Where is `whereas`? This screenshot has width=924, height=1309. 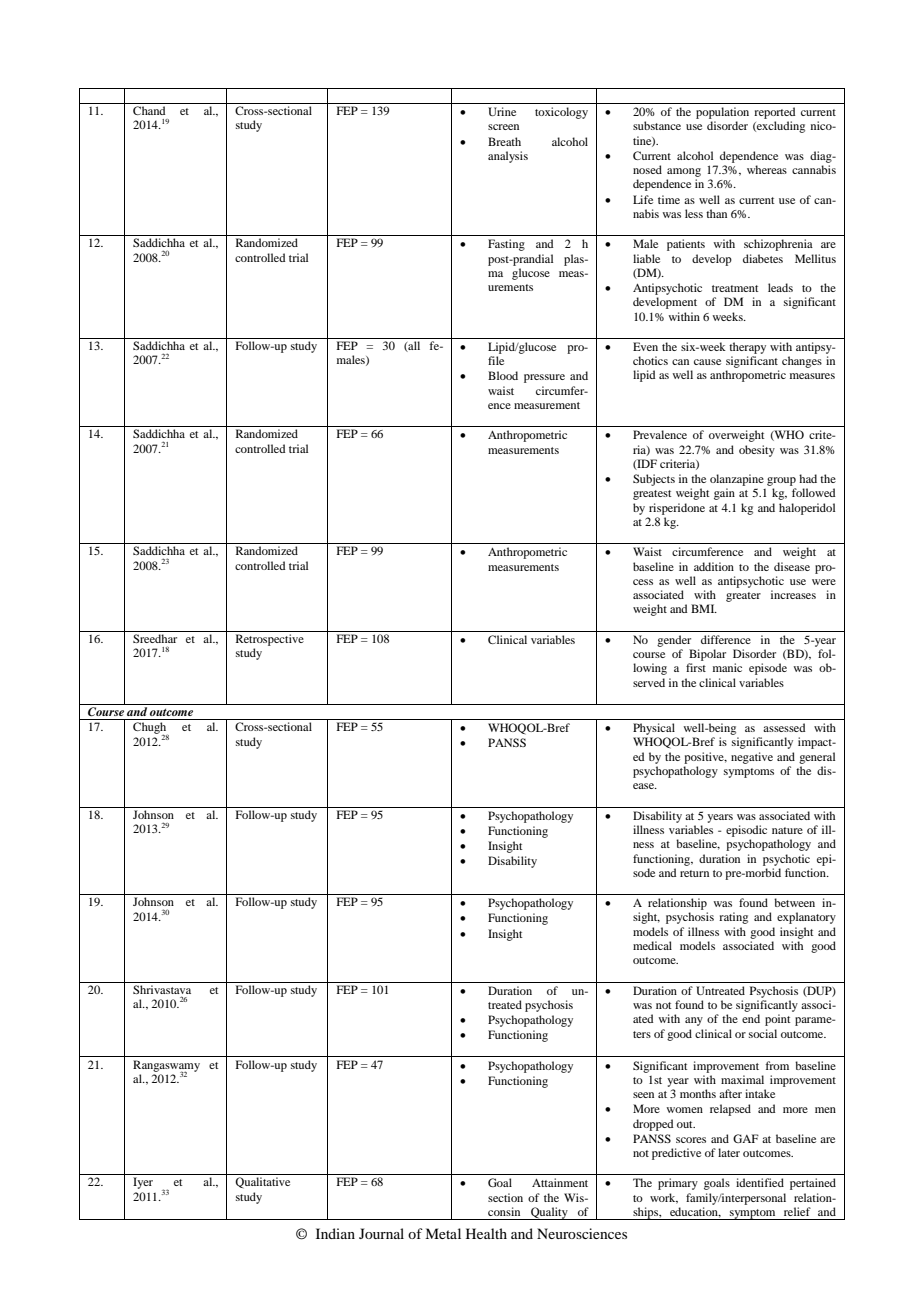 whereas is located at coordinates (767, 169).
